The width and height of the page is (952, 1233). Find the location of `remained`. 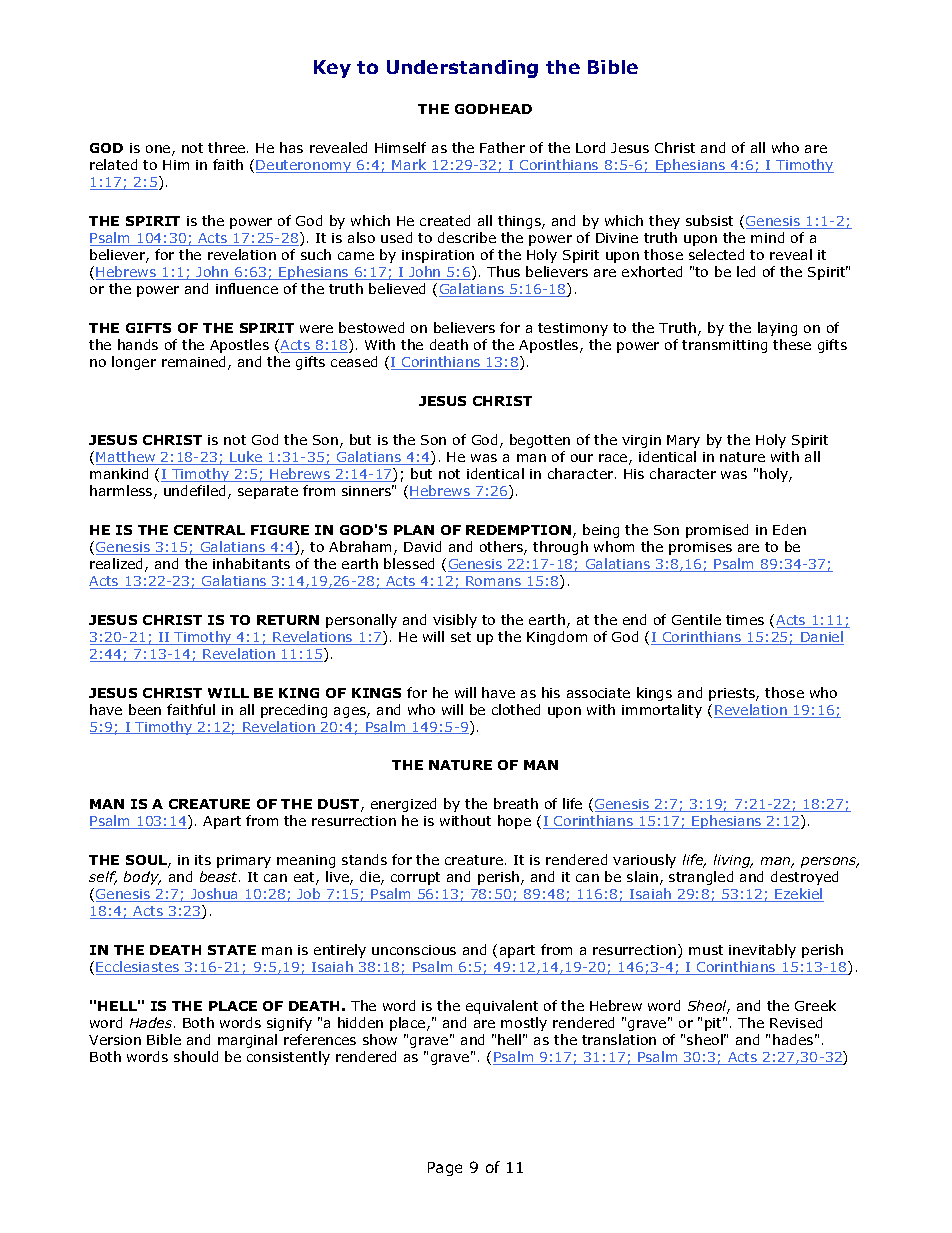

remained is located at coordinates (193, 361).
